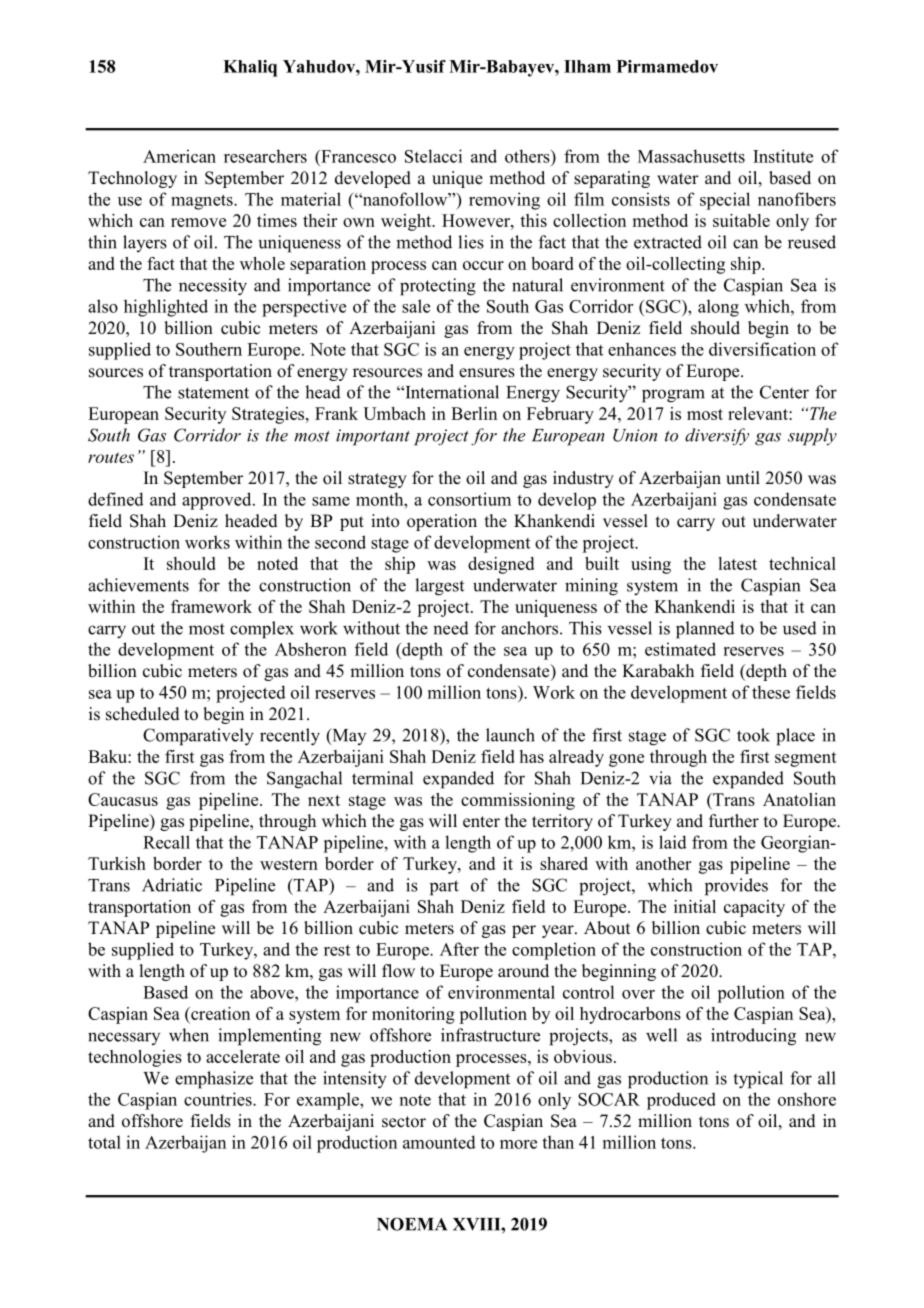 This document has width=924, height=1308. I want to click on Berlin, so click(474, 413).
